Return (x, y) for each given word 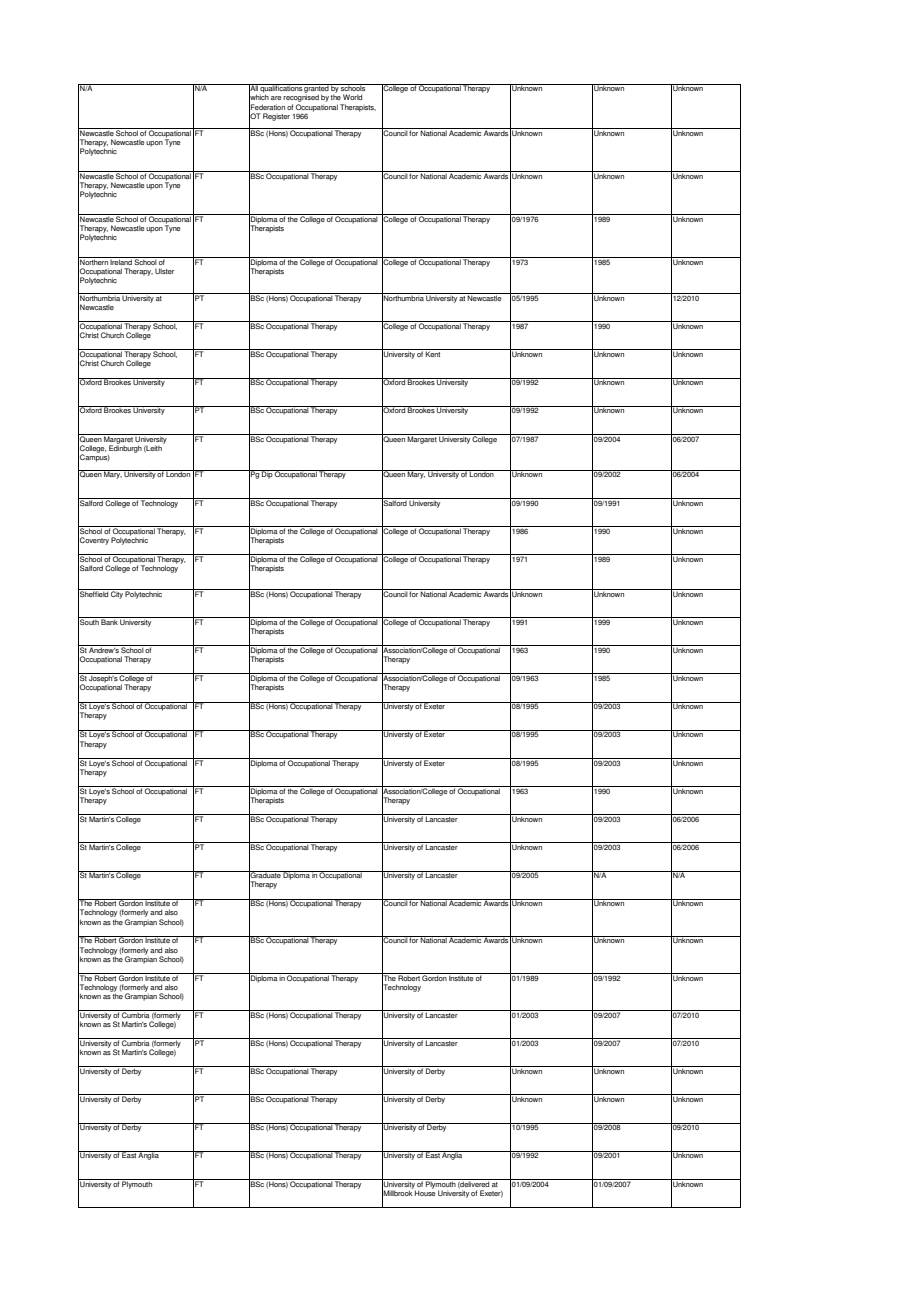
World (352, 97)
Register (276, 117)
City (117, 594)
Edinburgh (125, 448)
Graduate (265, 875)
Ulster (164, 271)
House (425, 1192)
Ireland (121, 261)
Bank (110, 621)
